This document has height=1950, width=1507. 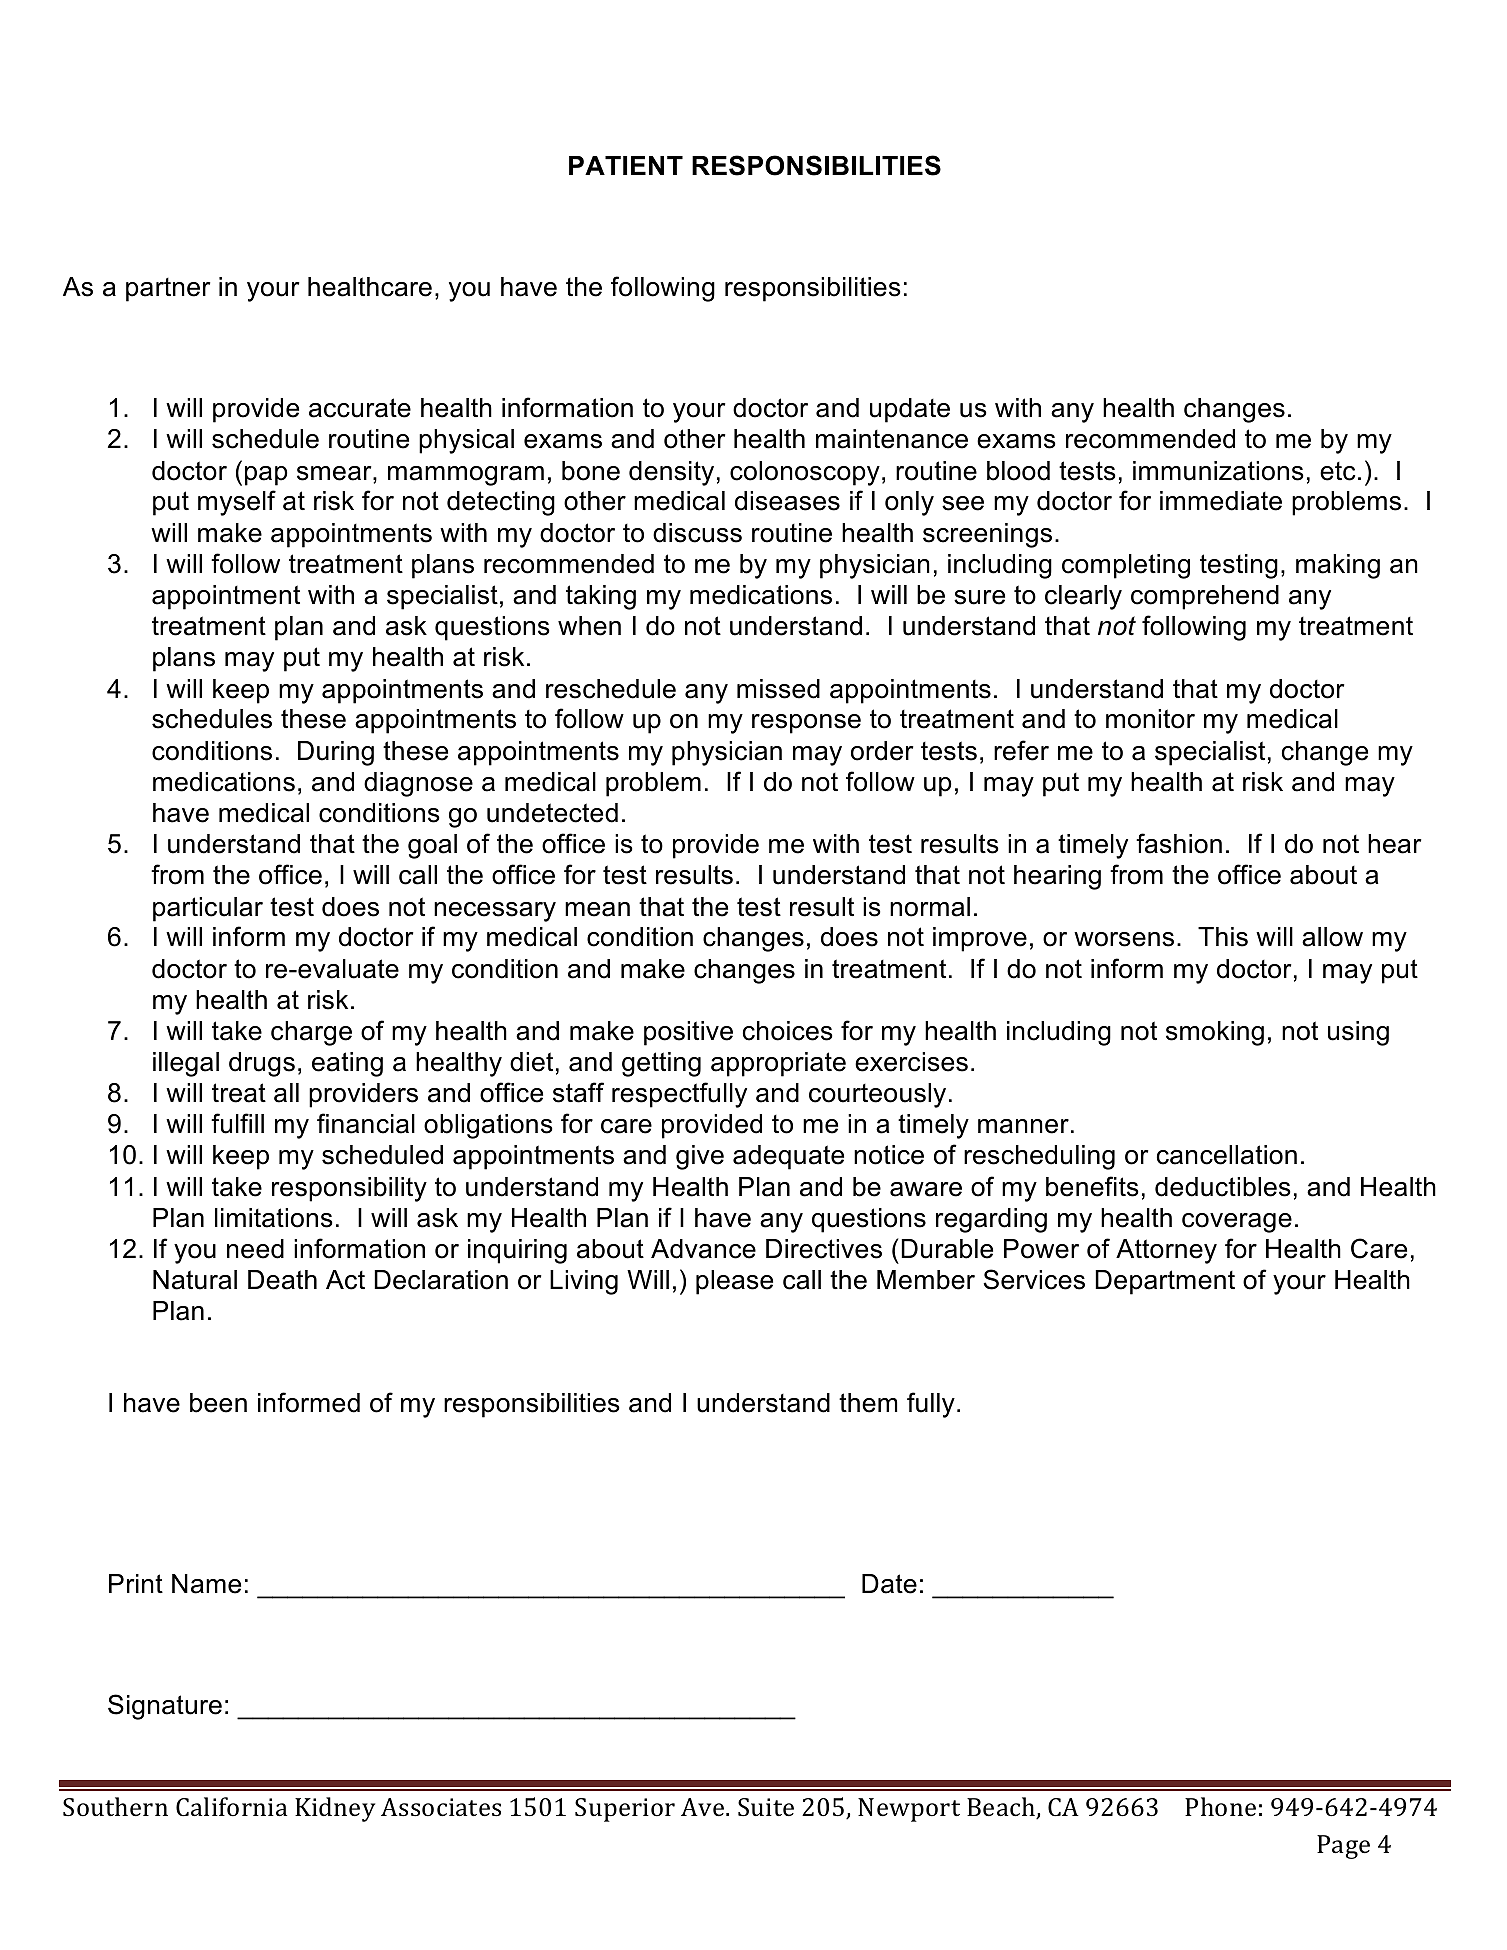 I want to click on immunizations, so click(x=1218, y=471).
